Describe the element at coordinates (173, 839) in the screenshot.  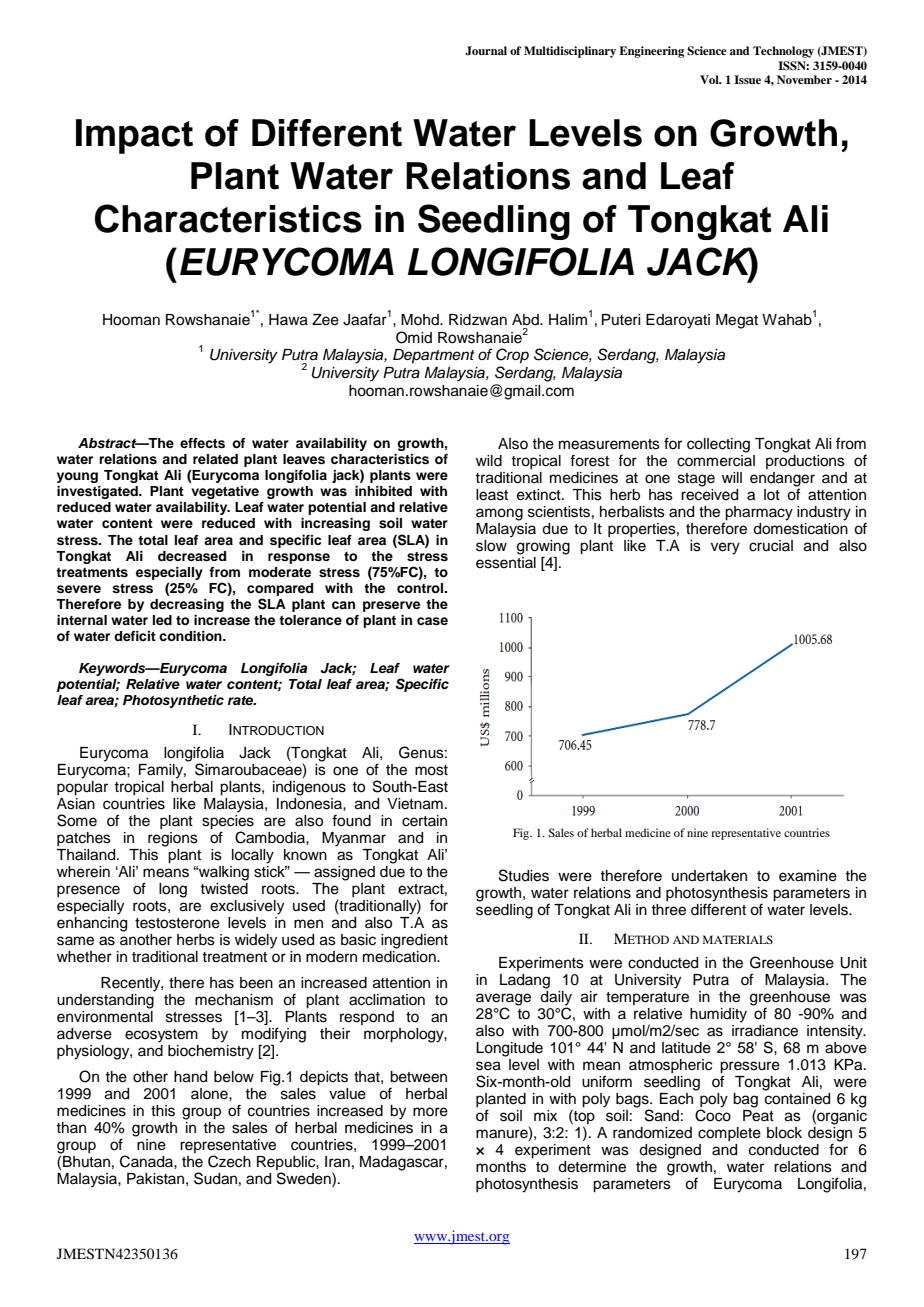
I see `regions` at that location.
